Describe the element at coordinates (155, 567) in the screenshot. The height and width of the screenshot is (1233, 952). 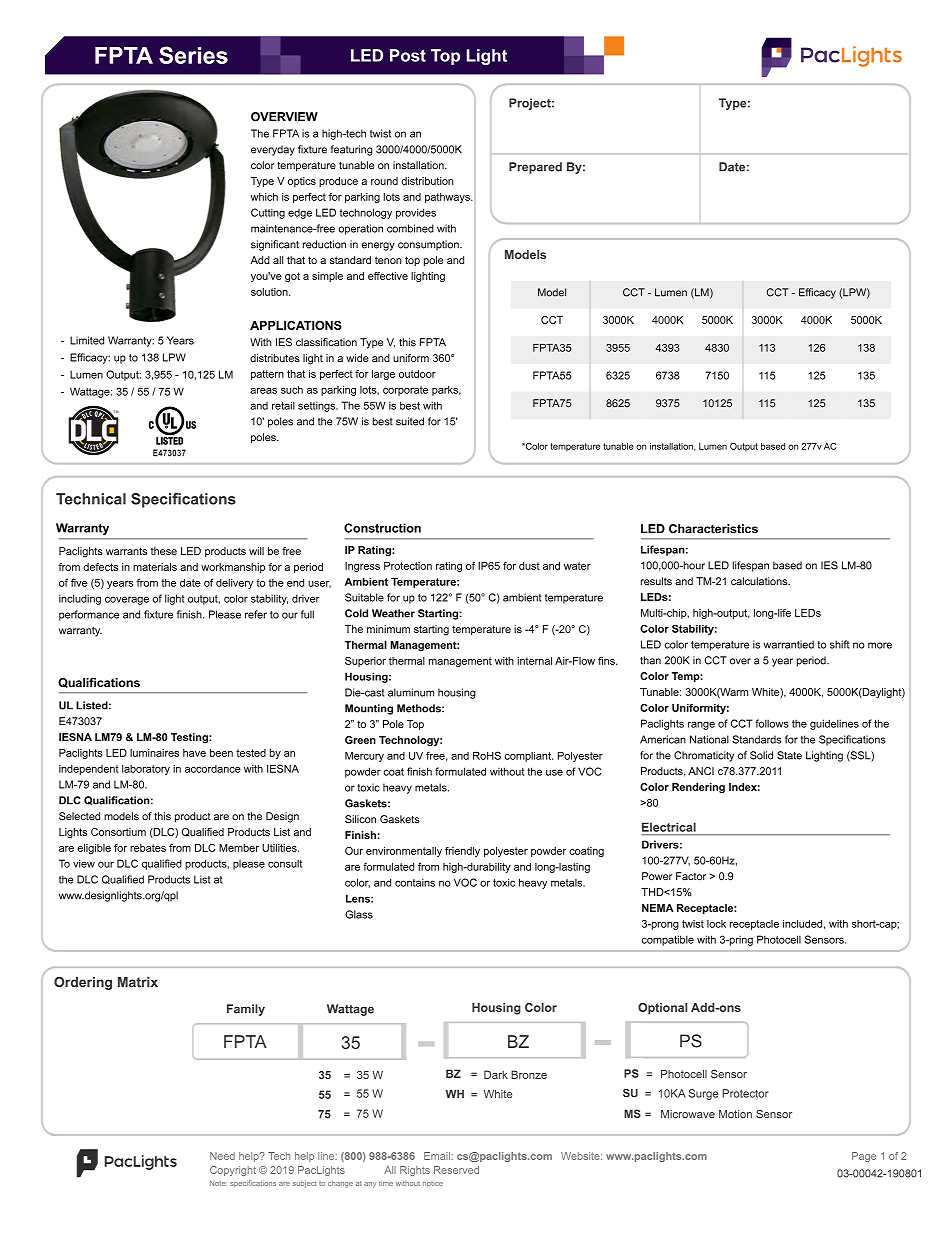
I see `materials` at that location.
